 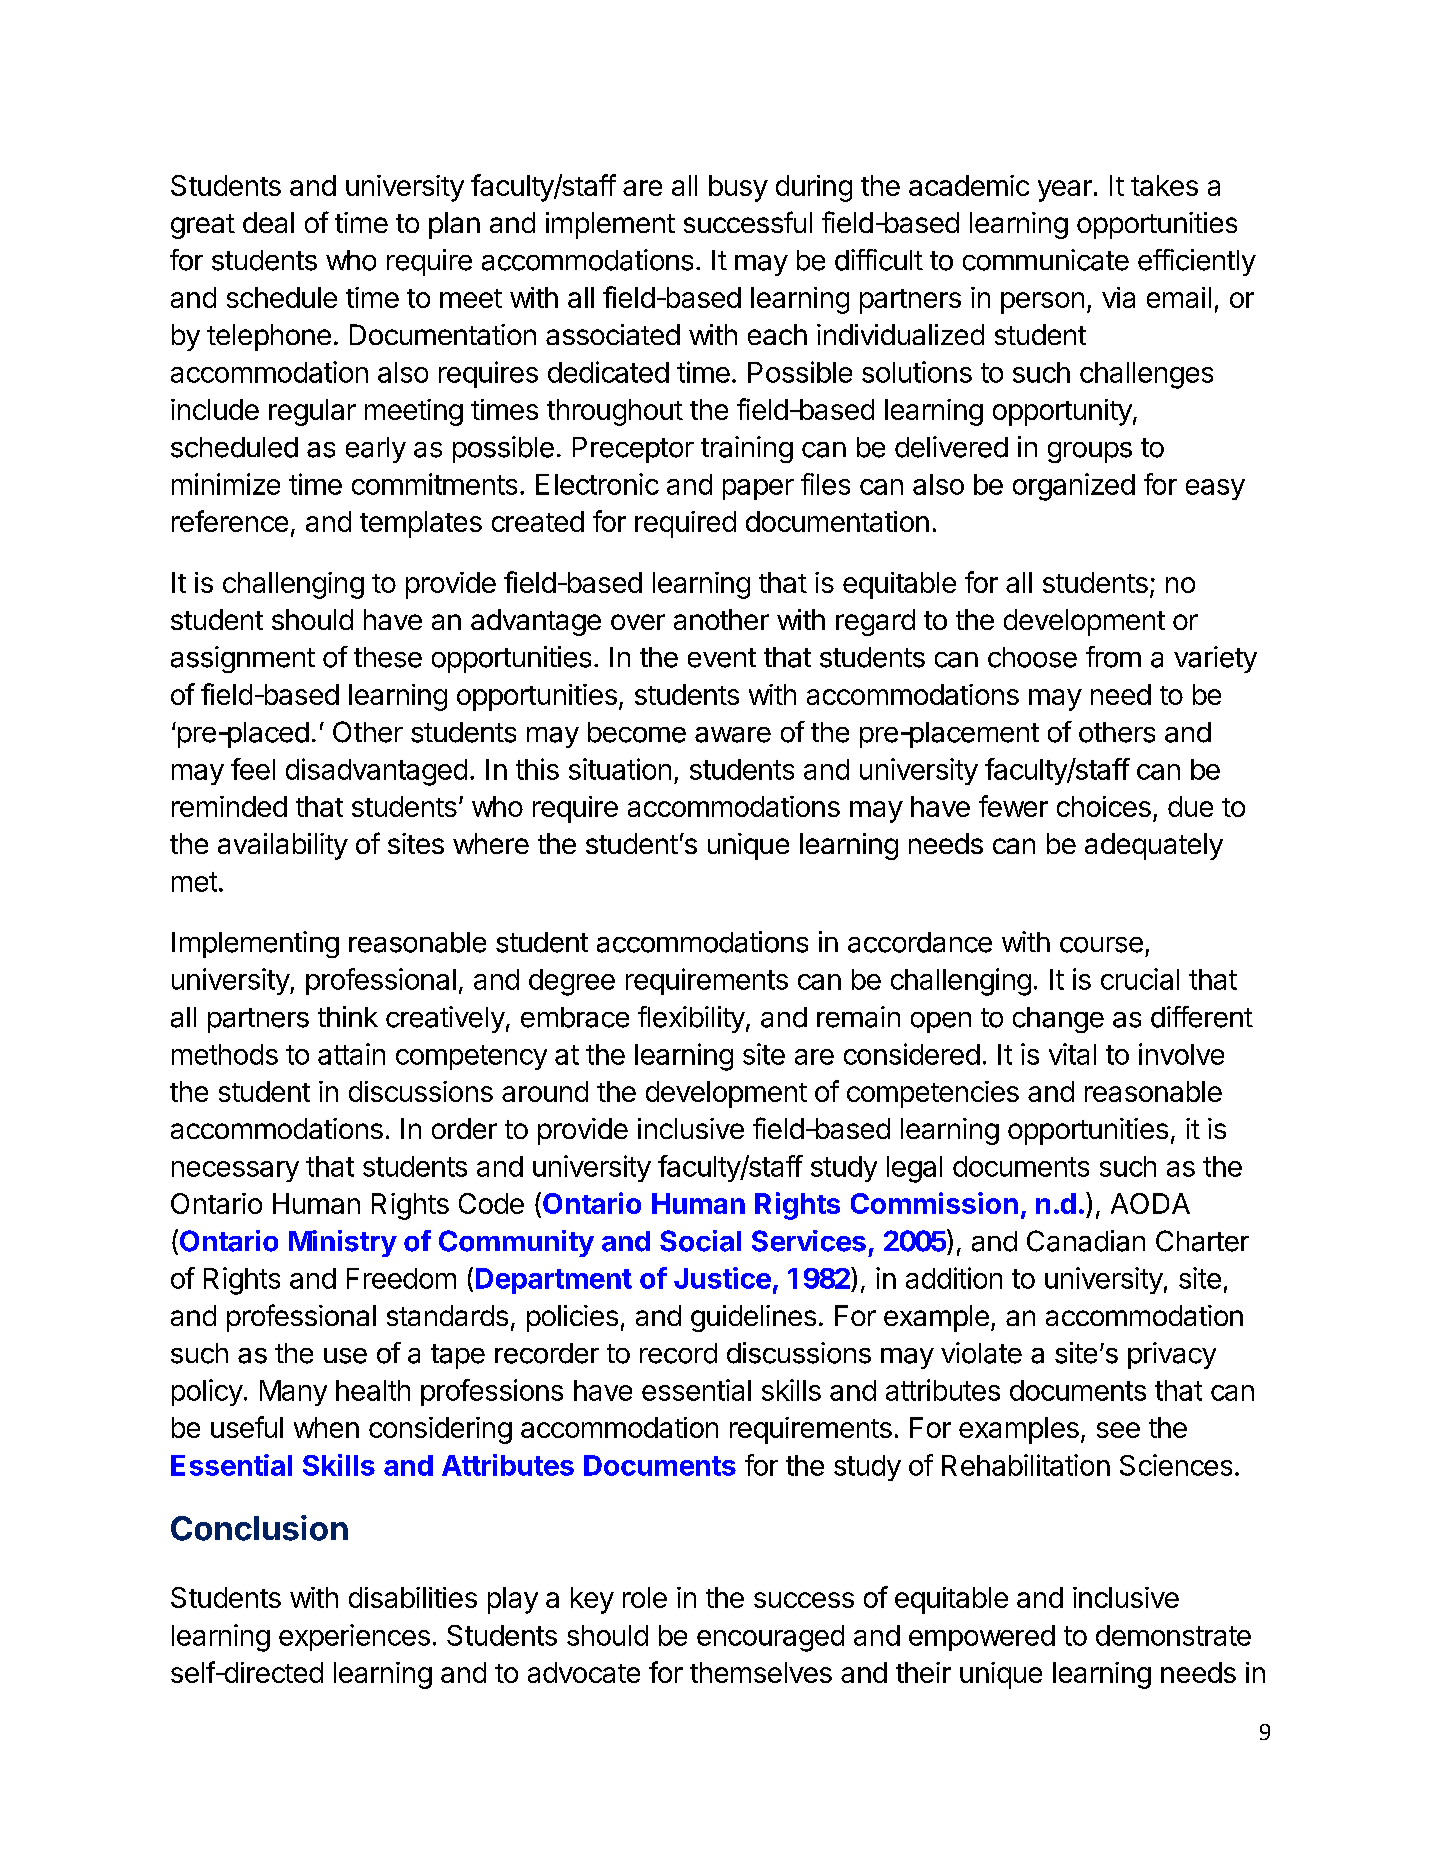 What do you see at coordinates (1065, 191) in the screenshot?
I see `year` at bounding box center [1065, 191].
